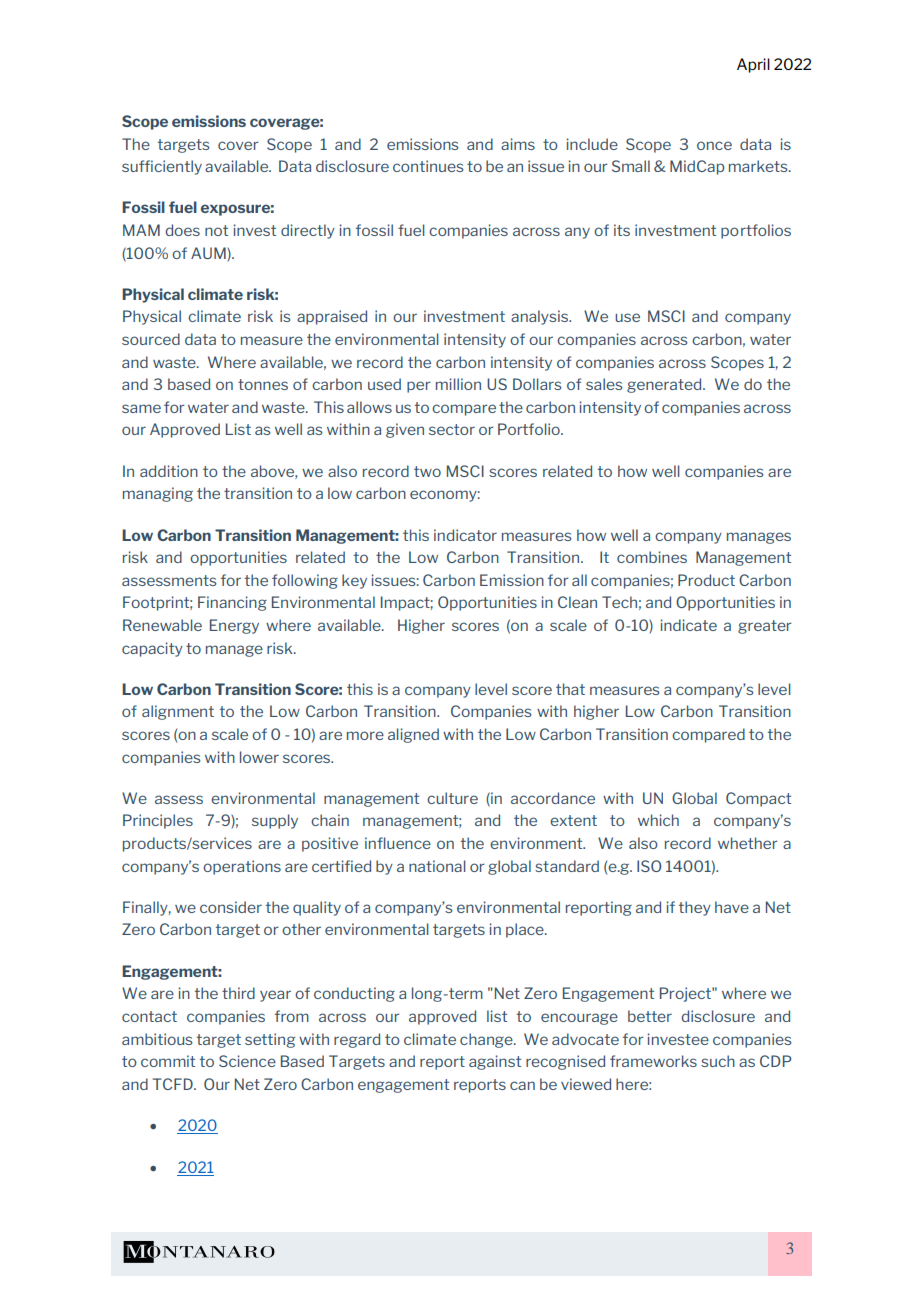 The image size is (924, 1308). I want to click on aligned, so click(413, 735).
